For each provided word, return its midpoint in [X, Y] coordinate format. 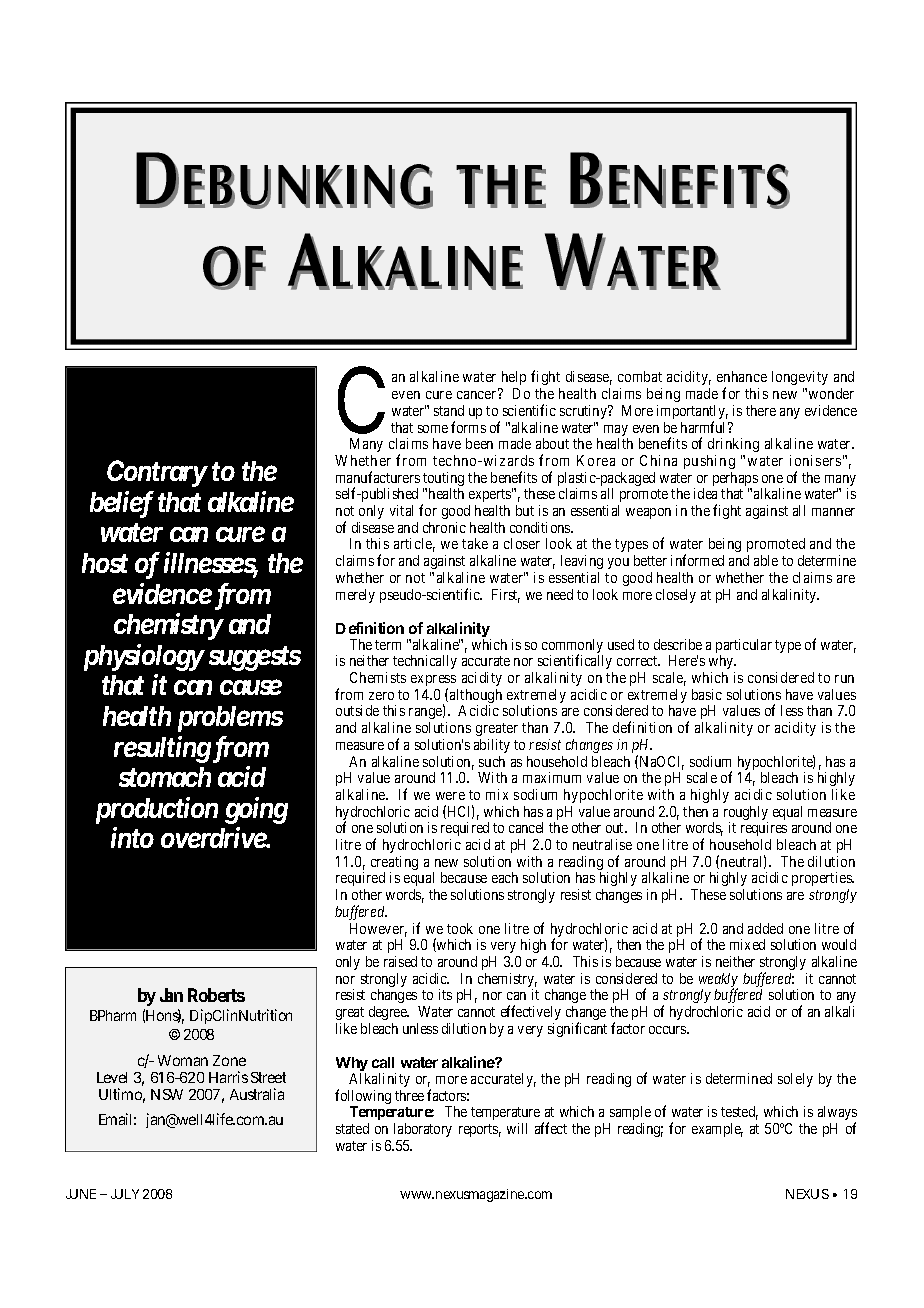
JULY [125, 1194]
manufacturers [378, 477]
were [450, 796]
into [132, 837]
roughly [746, 814]
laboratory [423, 1130]
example [717, 1130]
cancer [478, 394]
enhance [742, 376]
